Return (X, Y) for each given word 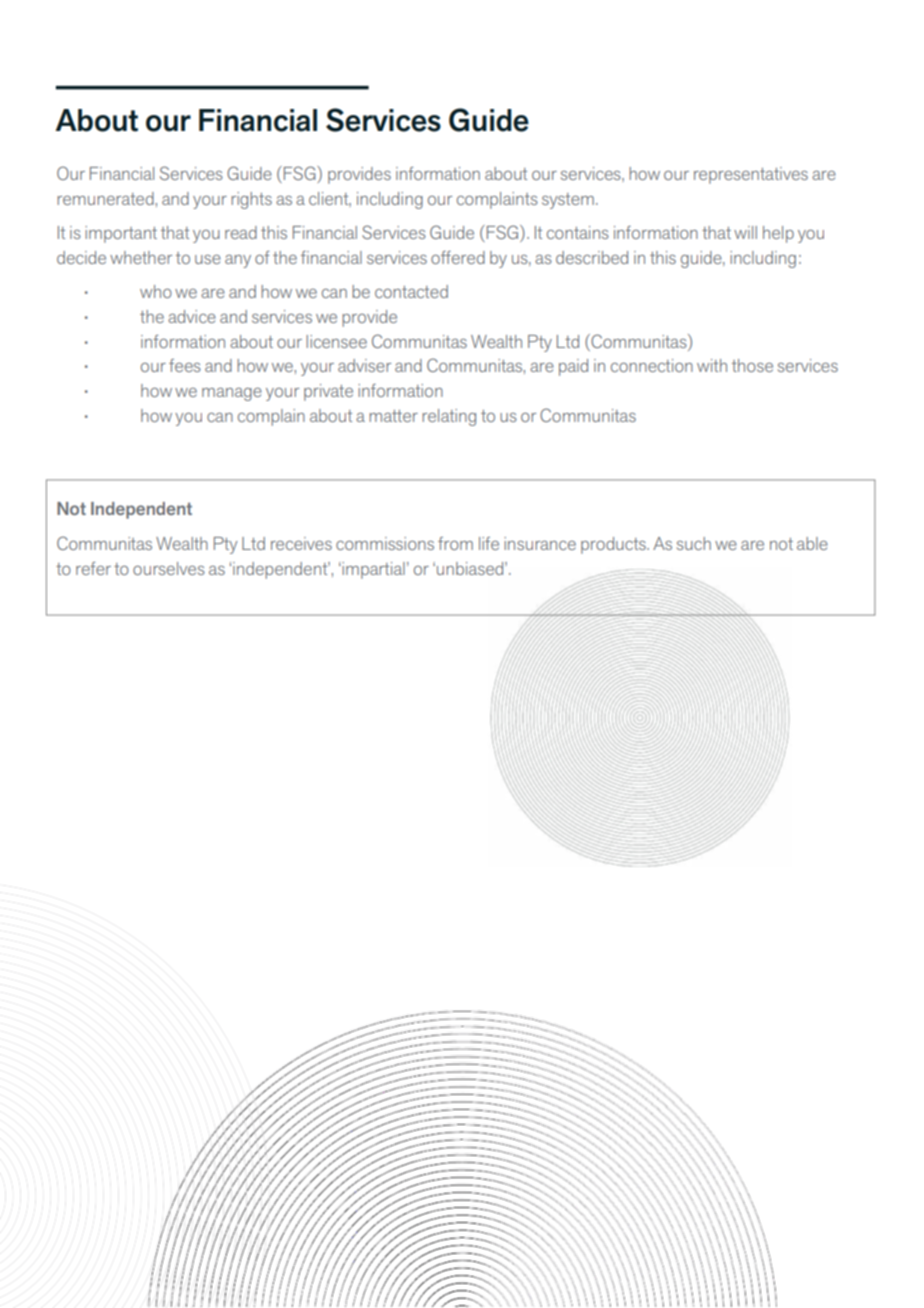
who (156, 291)
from (455, 543)
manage (232, 394)
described (592, 257)
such (694, 543)
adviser (364, 365)
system (568, 201)
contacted (411, 291)
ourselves (169, 568)
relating (449, 417)
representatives (751, 175)
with (712, 365)
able (812, 543)
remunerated (105, 198)
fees (185, 365)
